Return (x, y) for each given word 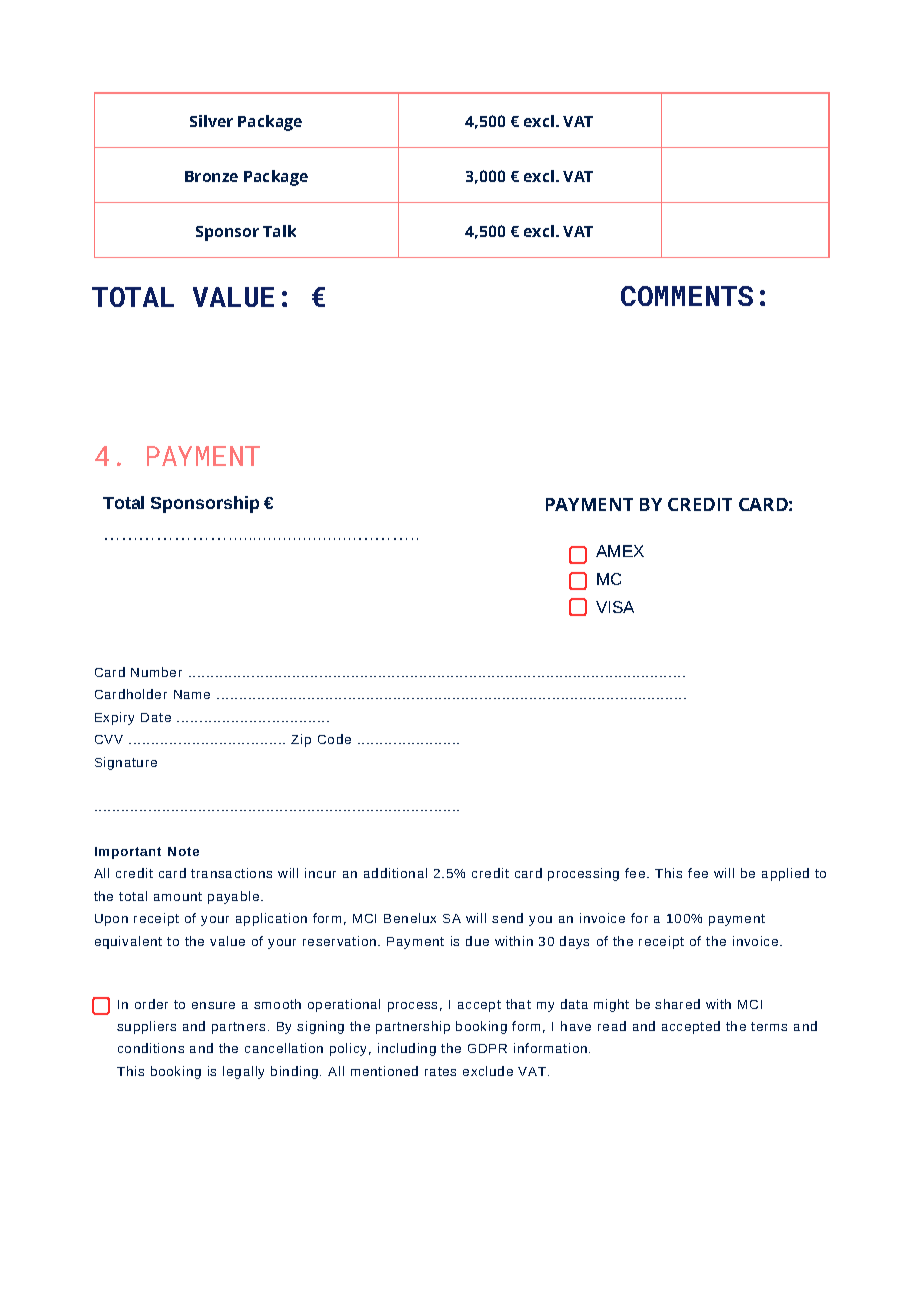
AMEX (620, 551)
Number (156, 672)
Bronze (211, 176)
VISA (615, 607)
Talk (279, 231)
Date (156, 717)
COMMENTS (687, 296)
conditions (151, 1048)
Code (334, 739)
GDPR (487, 1048)
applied (785, 874)
